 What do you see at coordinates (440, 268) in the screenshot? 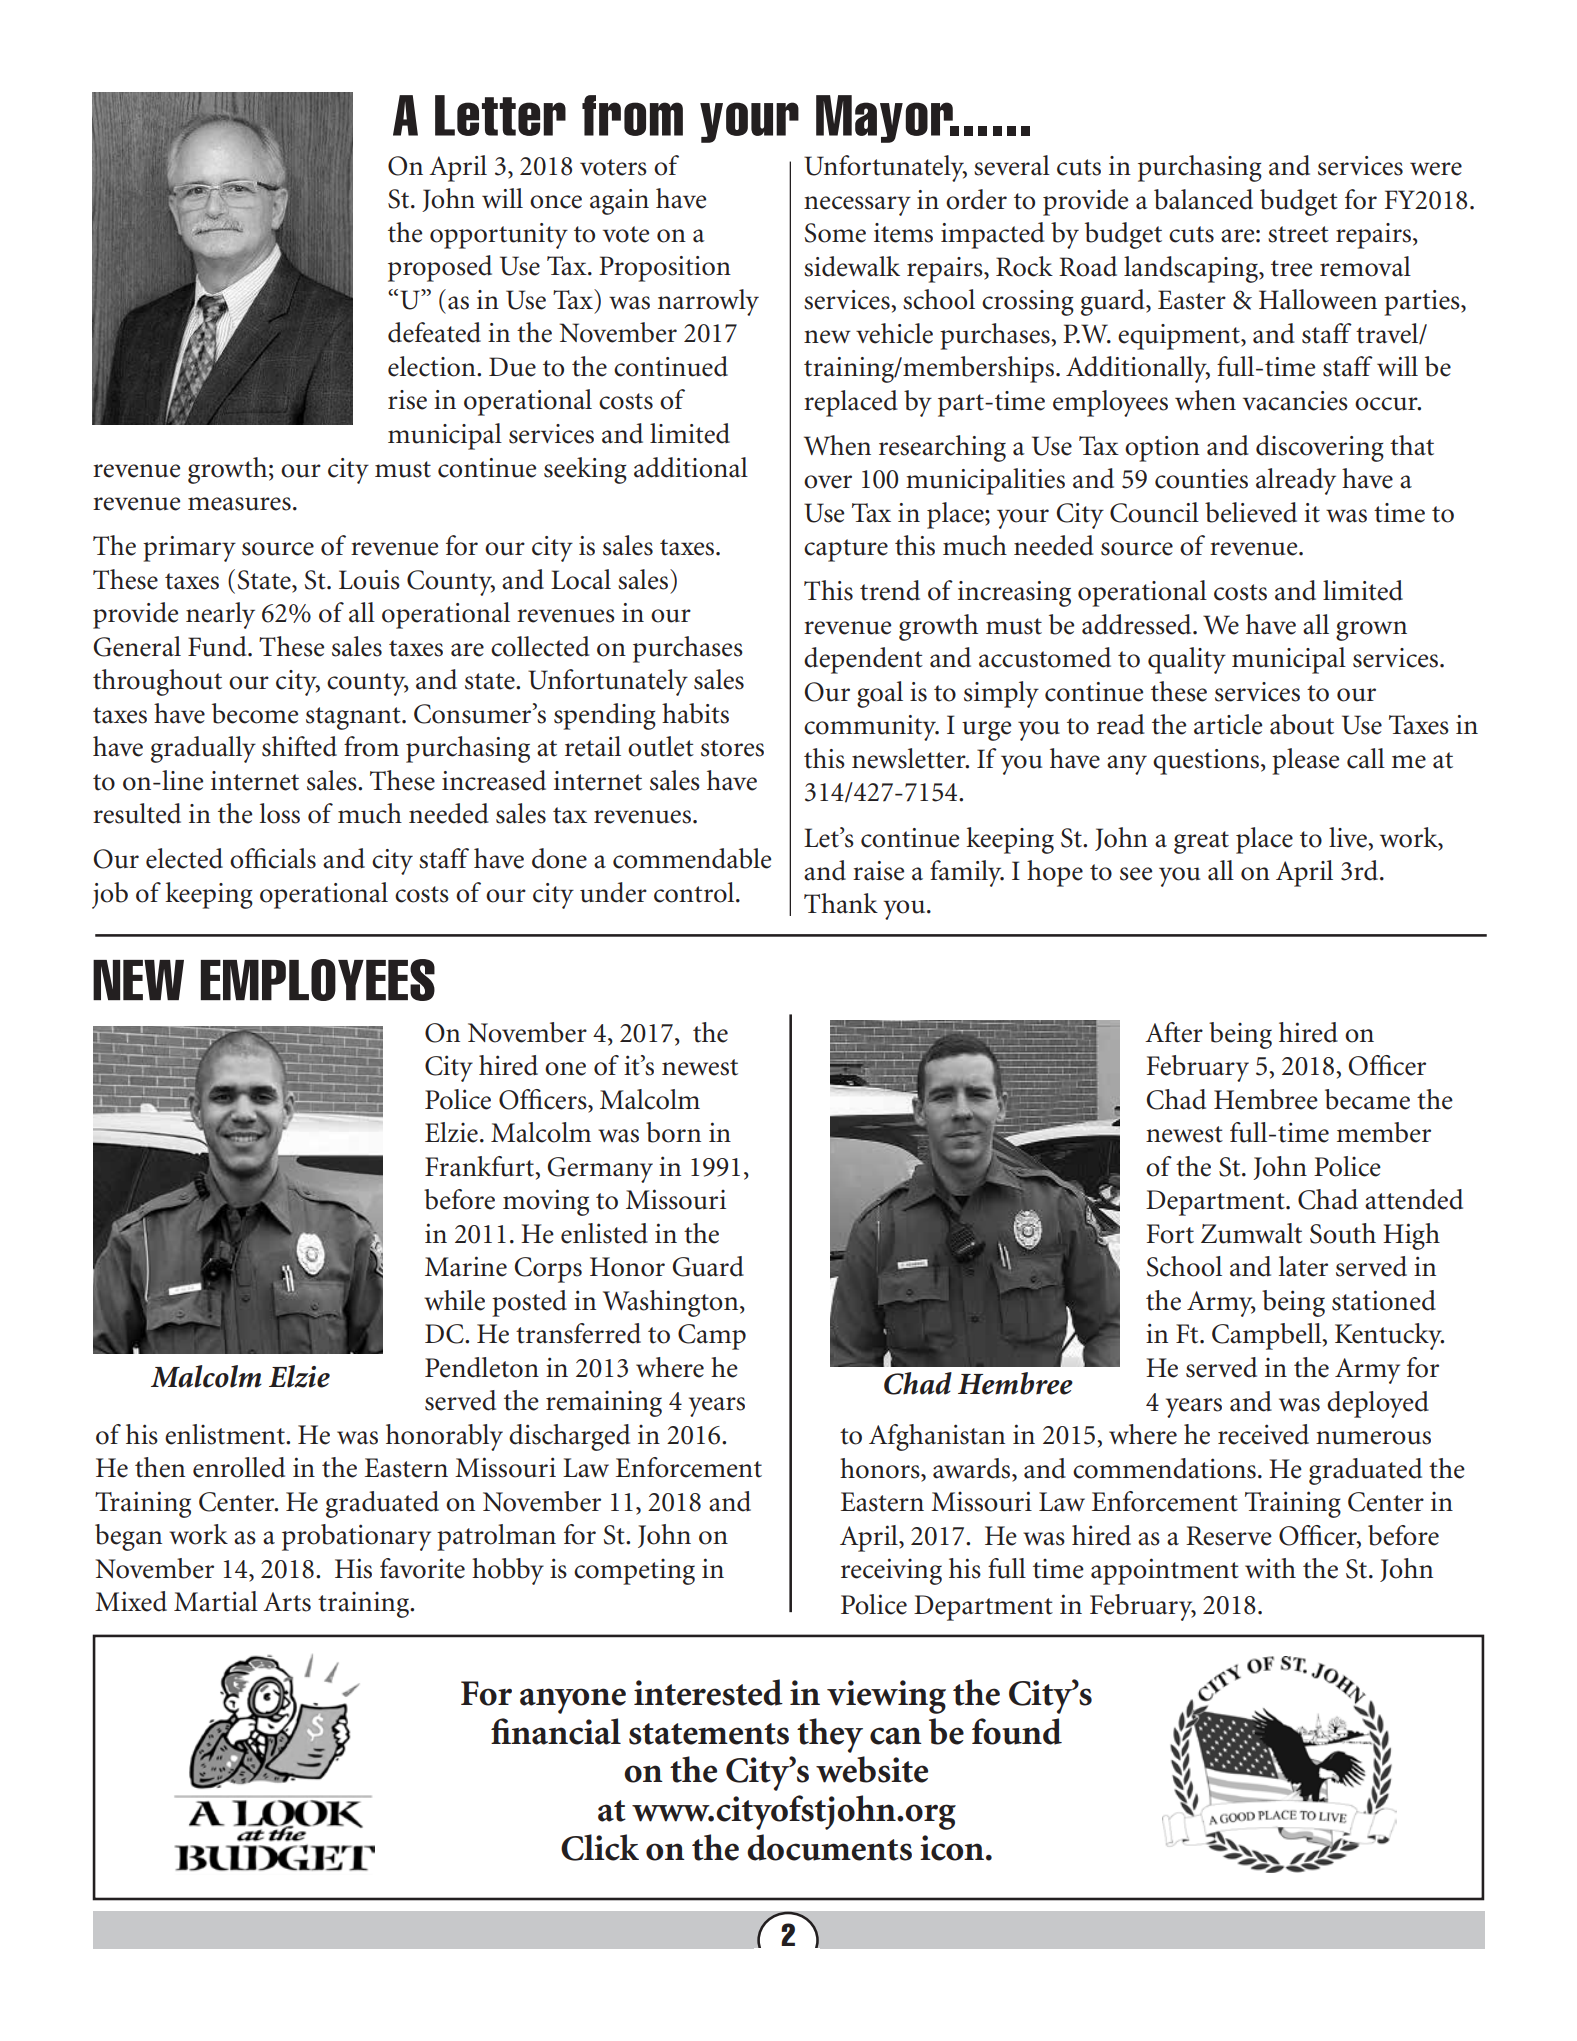
I see `proposed` at bounding box center [440, 268].
